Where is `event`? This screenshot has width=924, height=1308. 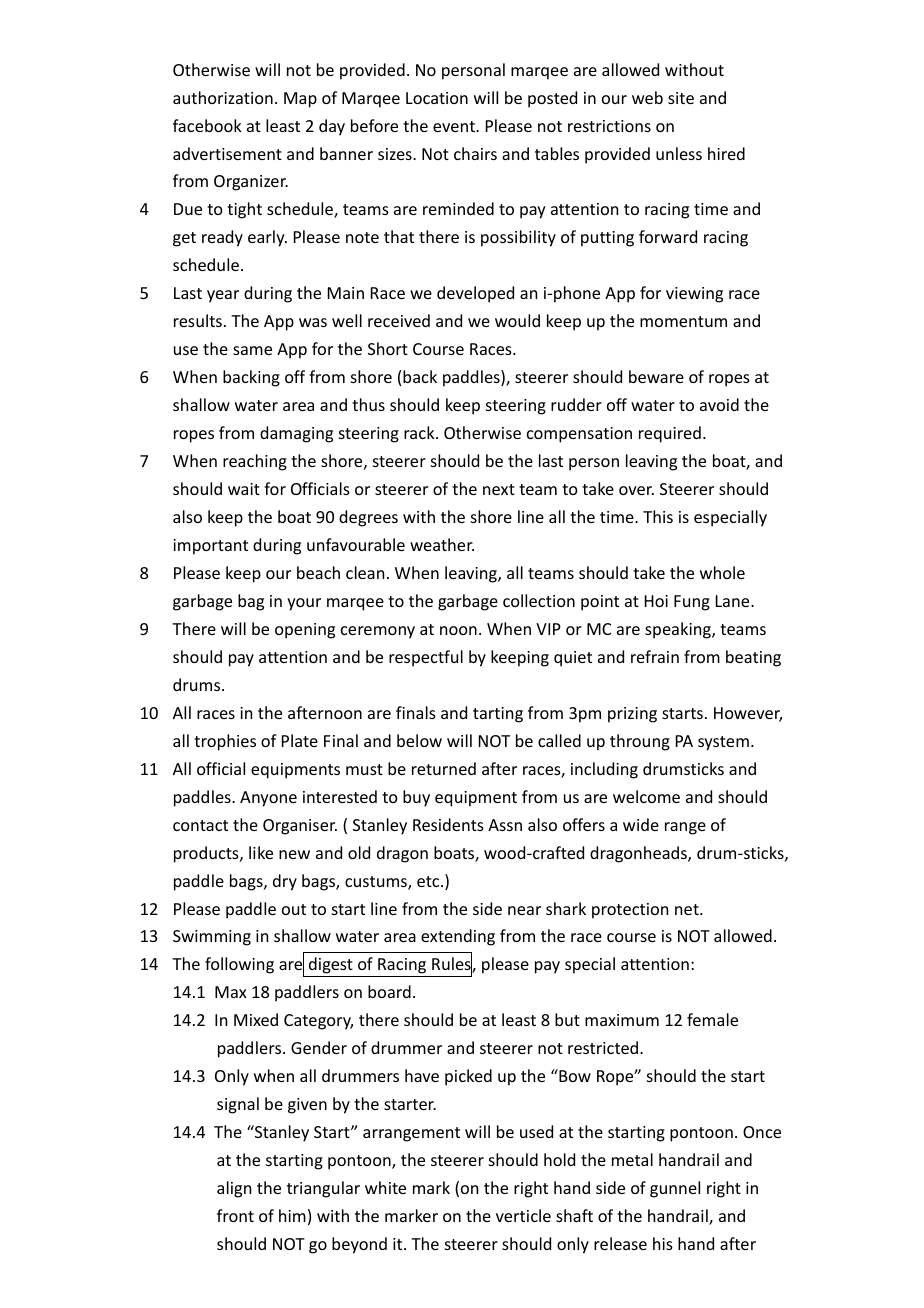 event is located at coordinates (455, 126).
